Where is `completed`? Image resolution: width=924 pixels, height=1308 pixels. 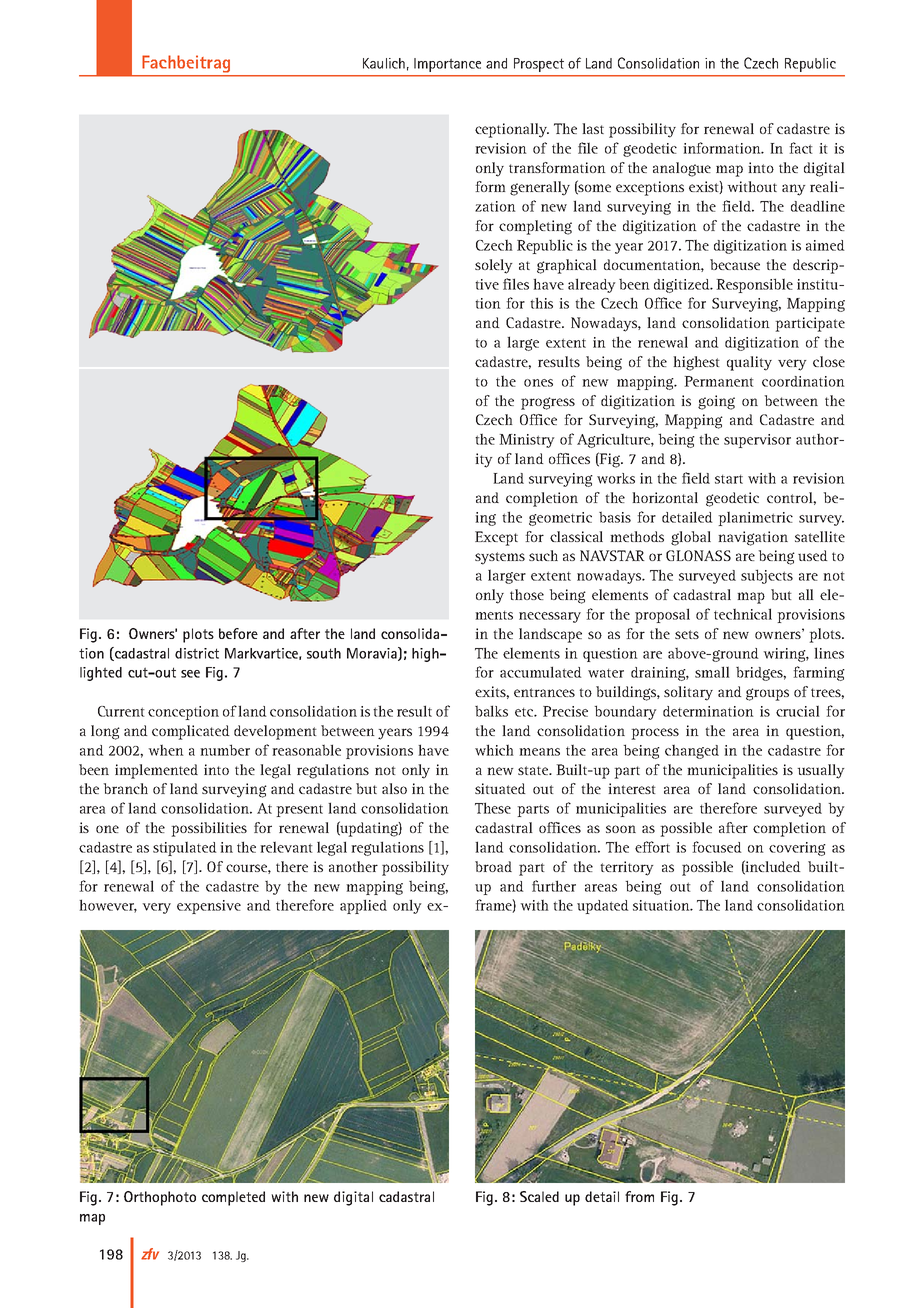 completed is located at coordinates (233, 1198).
